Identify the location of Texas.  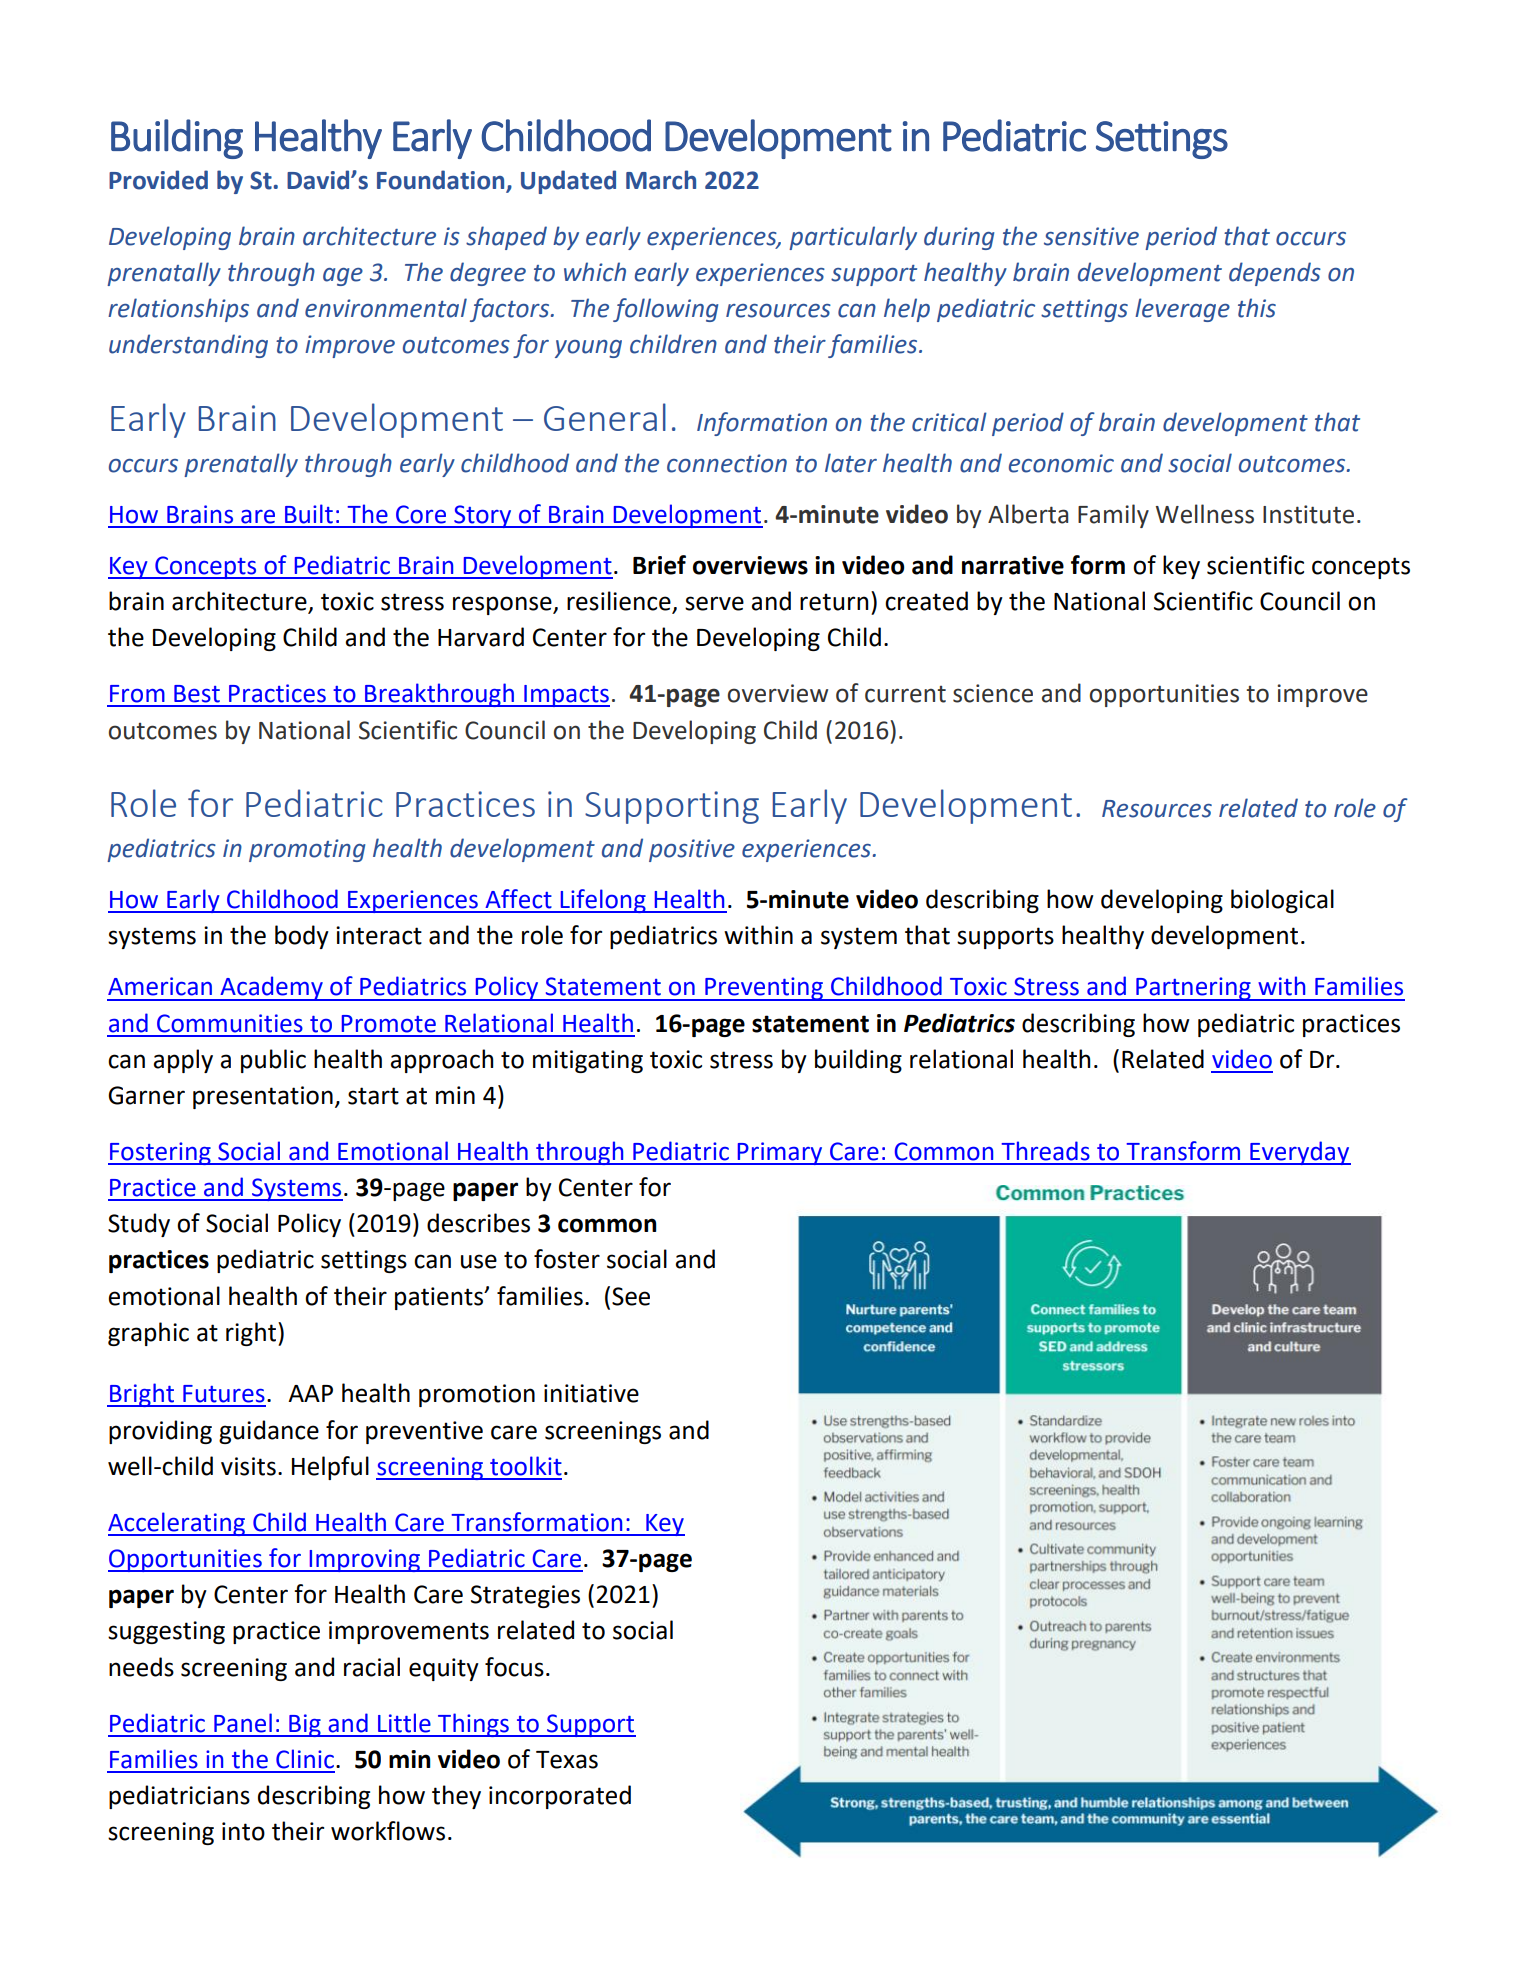
(567, 1760).
